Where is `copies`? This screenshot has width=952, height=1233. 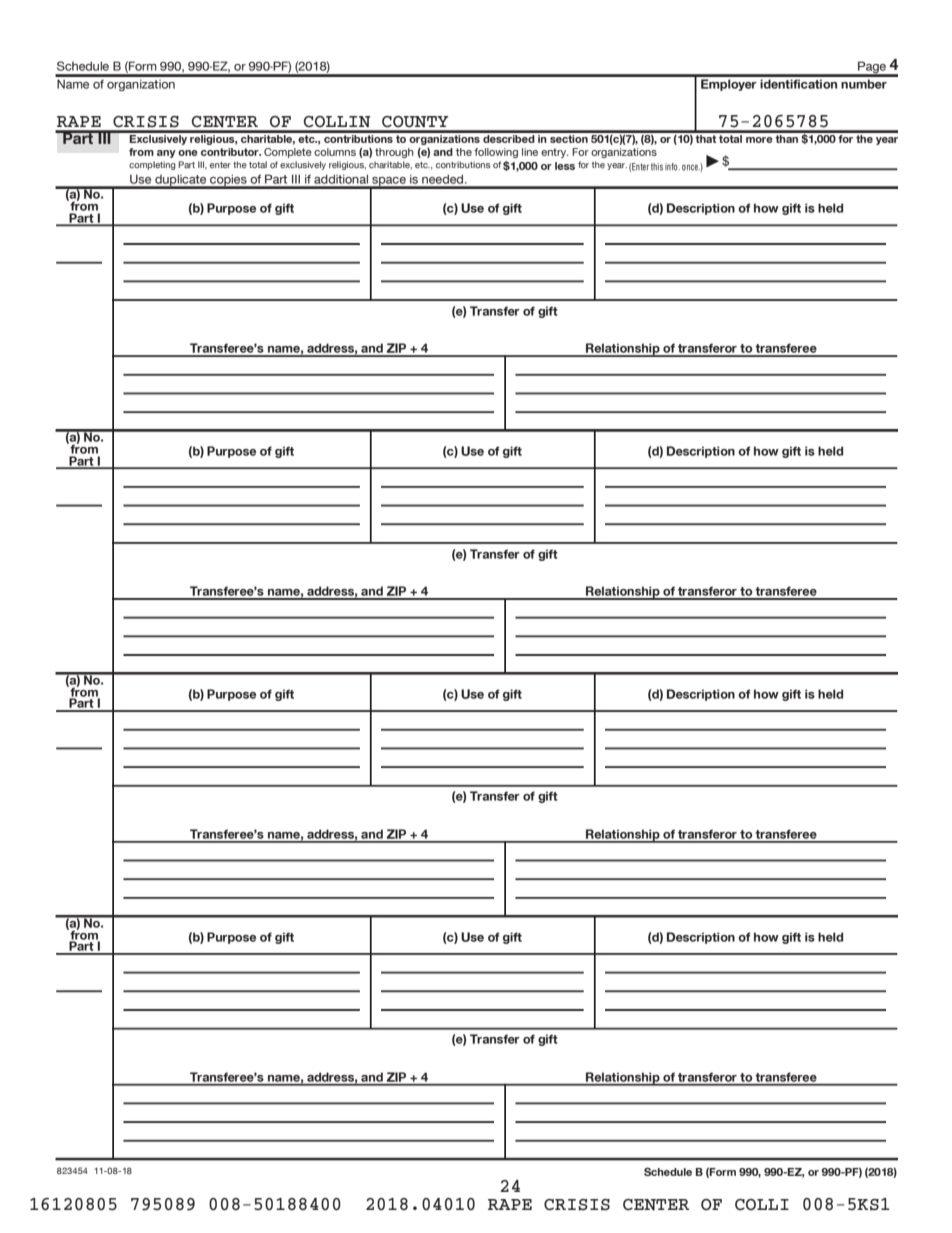
copies is located at coordinates (228, 181).
